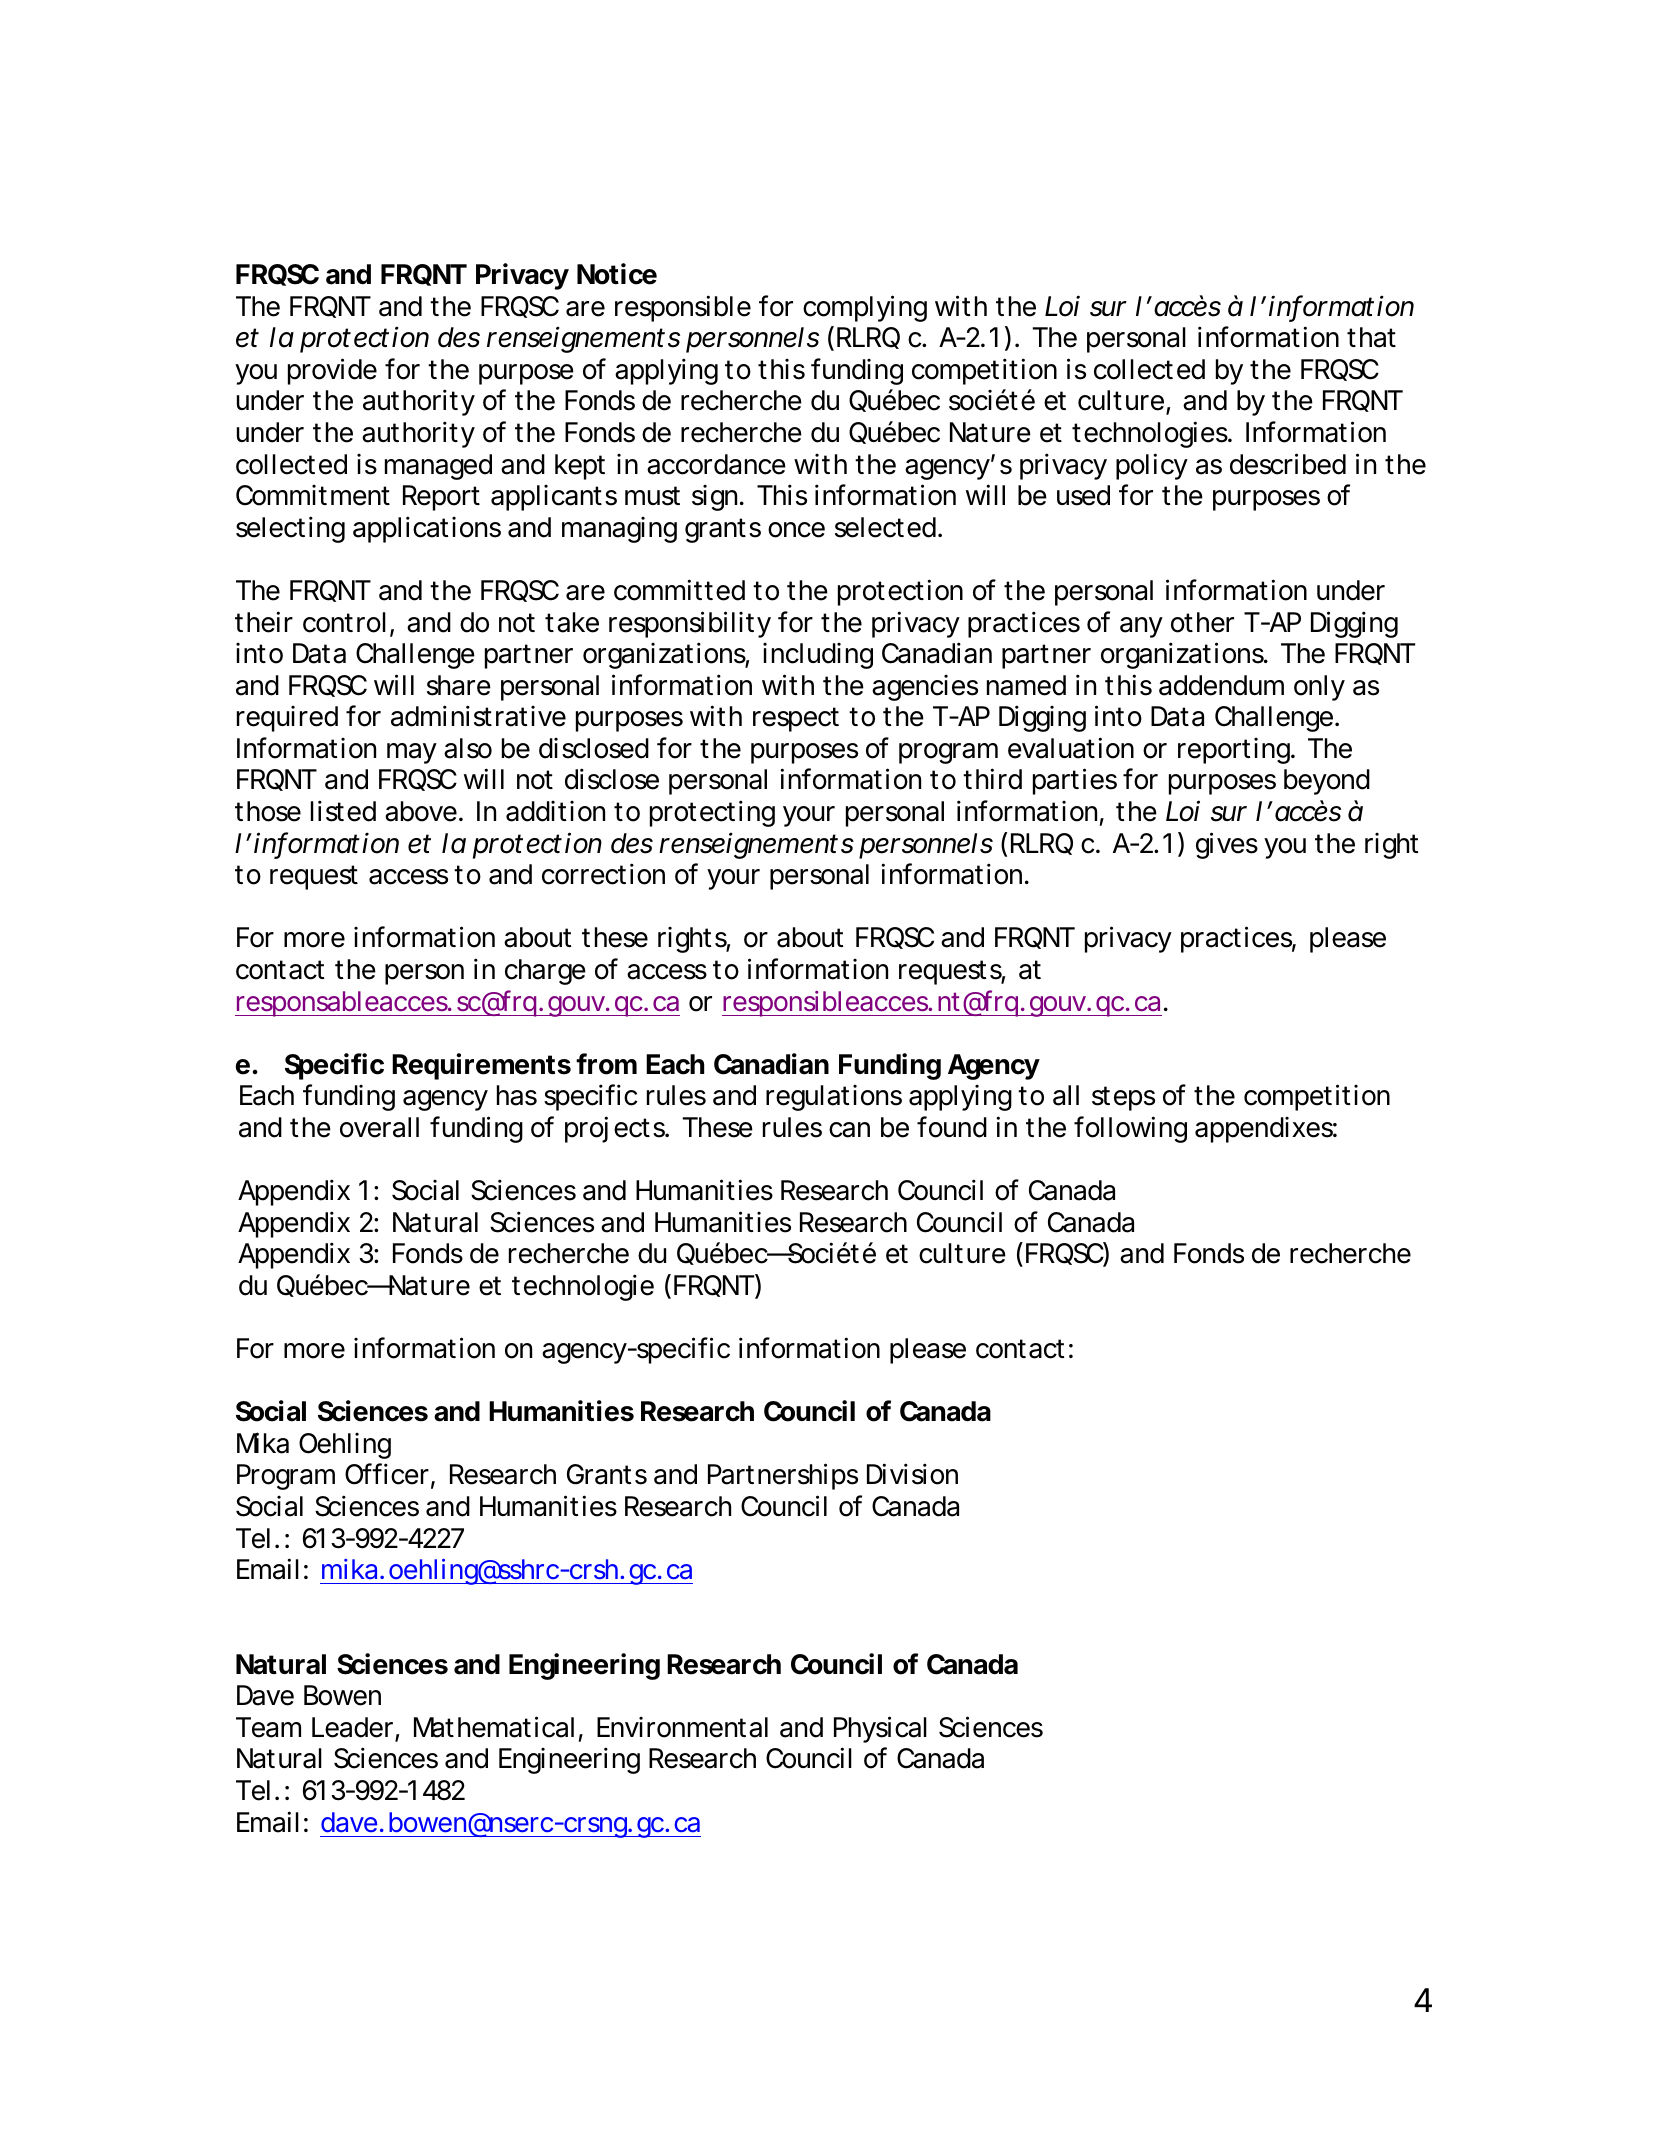  Describe the element at coordinates (1371, 337) in the image. I see `that` at that location.
